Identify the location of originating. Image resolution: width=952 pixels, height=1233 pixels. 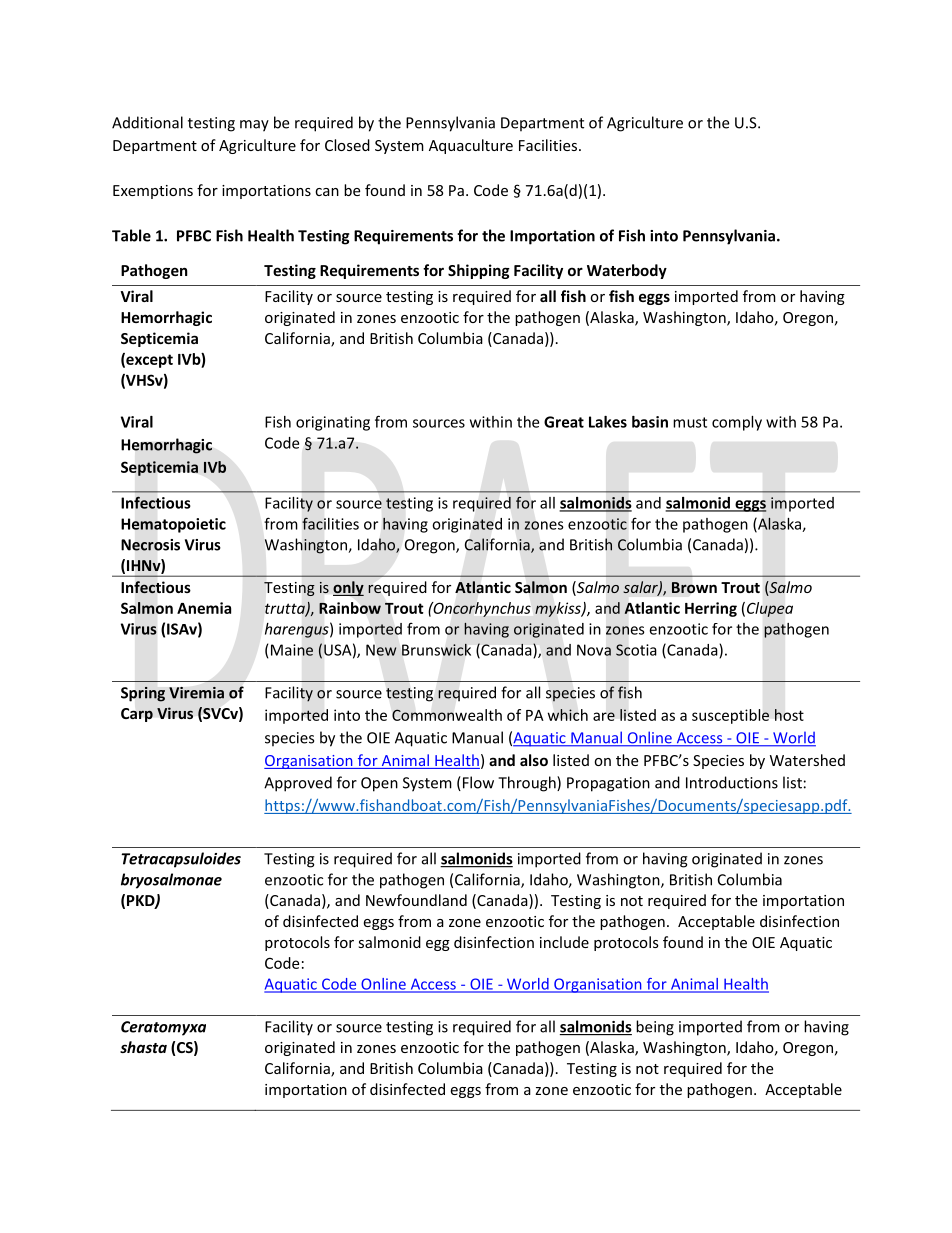
(333, 423).
